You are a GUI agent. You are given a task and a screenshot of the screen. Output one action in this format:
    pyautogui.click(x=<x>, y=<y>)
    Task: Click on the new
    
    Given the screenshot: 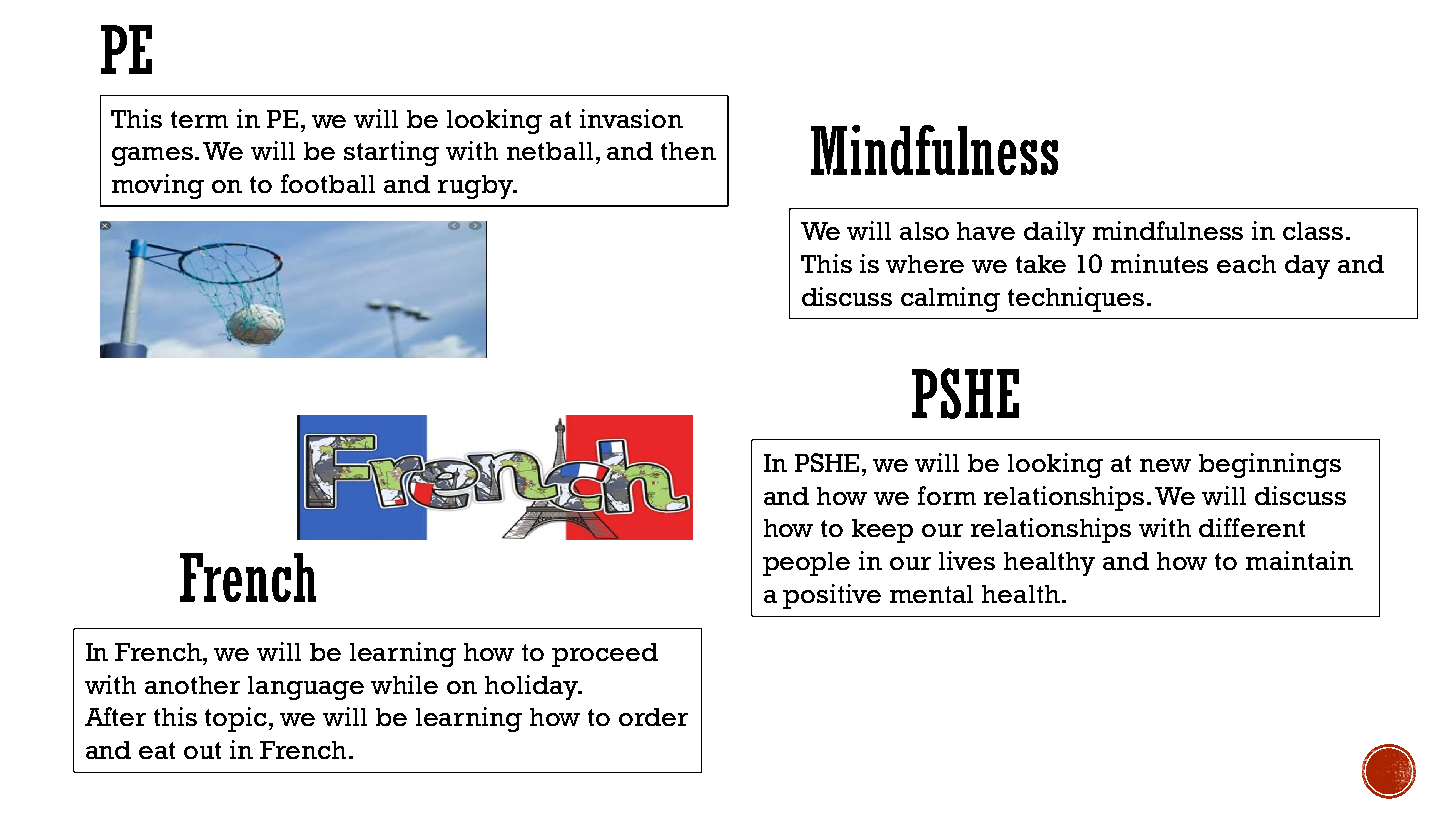 What is the action you would take?
    pyautogui.click(x=1165, y=465)
